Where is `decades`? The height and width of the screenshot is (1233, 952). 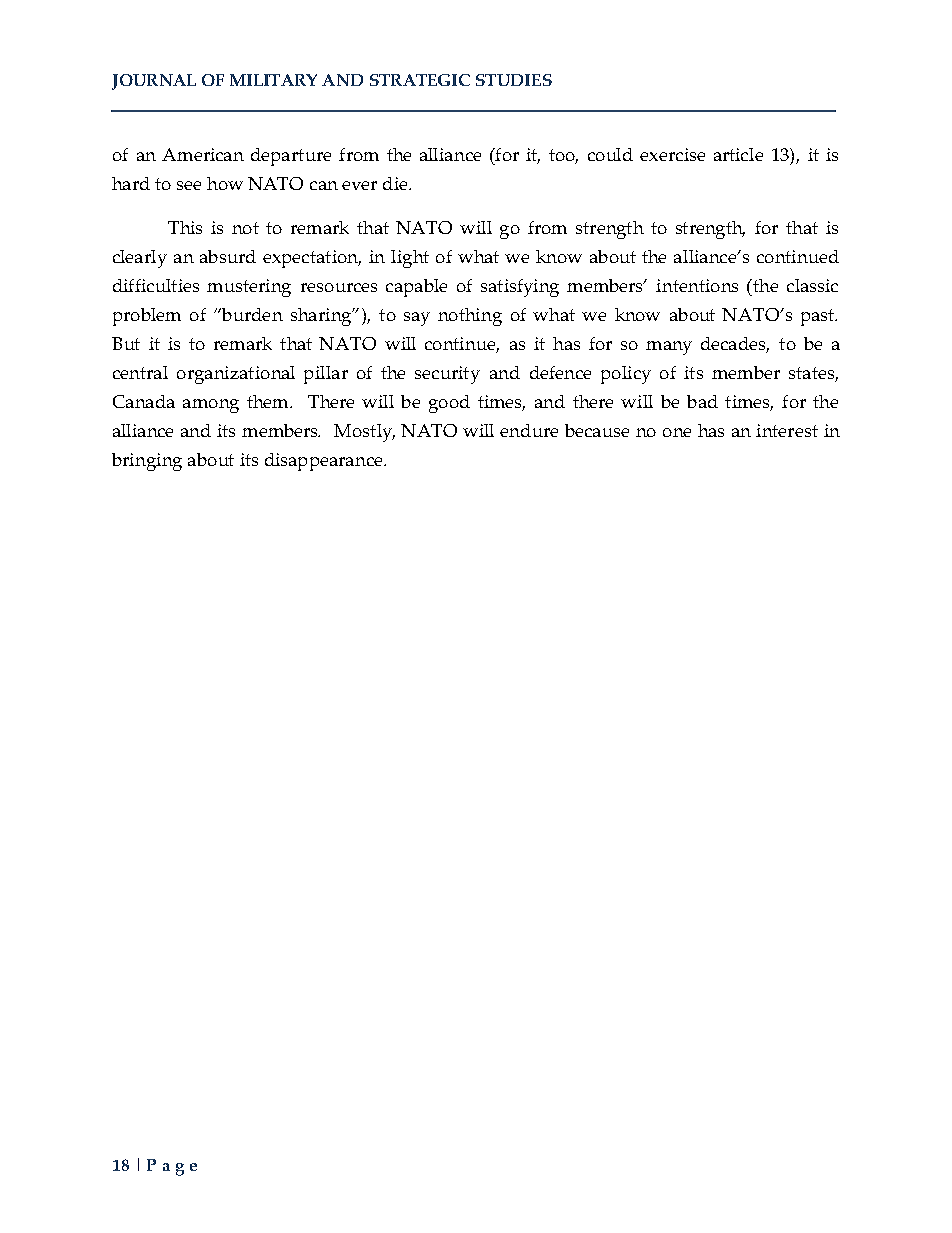 decades is located at coordinates (735, 345).
